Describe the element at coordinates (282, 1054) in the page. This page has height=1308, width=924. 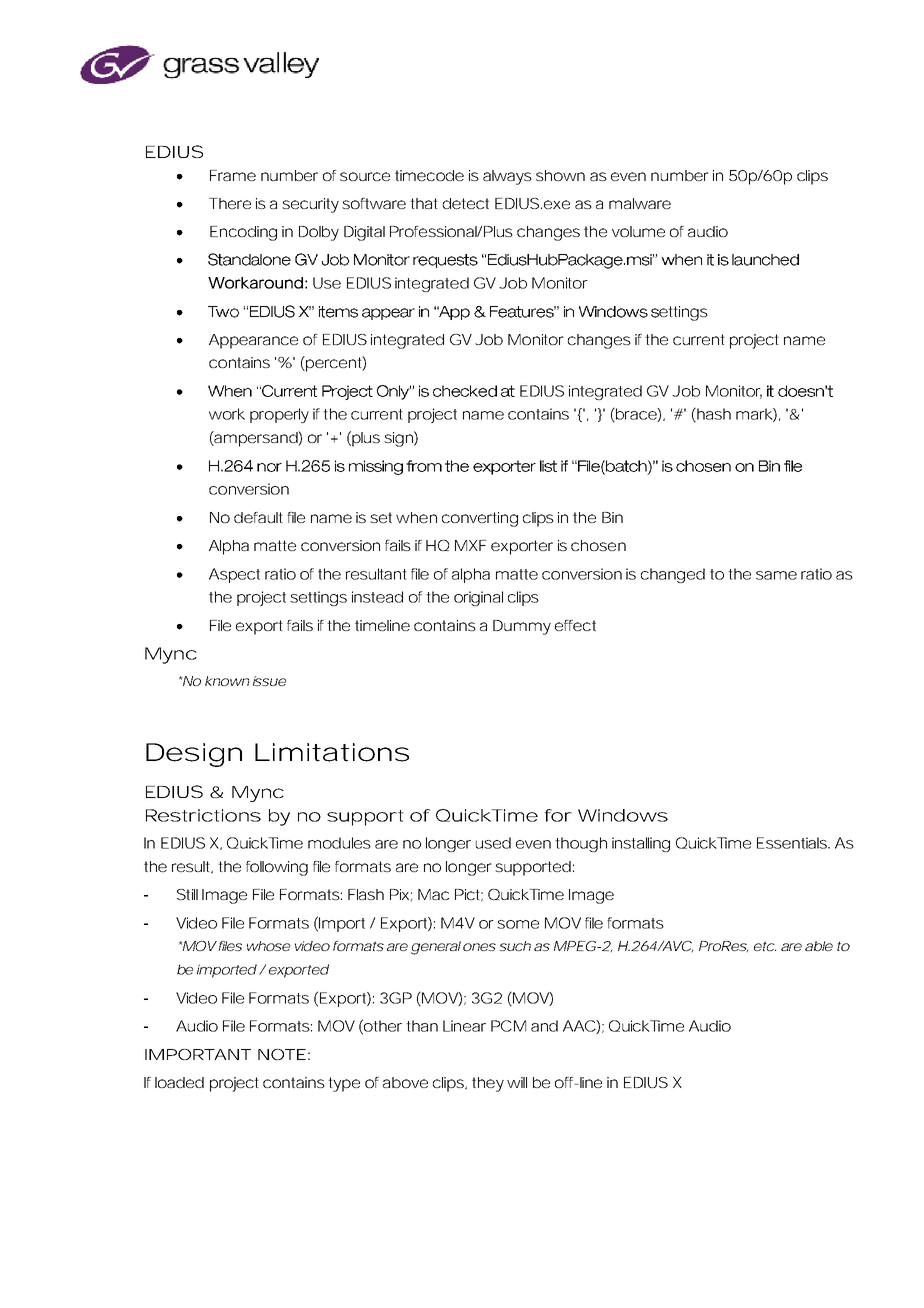
I see `NOTE` at that location.
